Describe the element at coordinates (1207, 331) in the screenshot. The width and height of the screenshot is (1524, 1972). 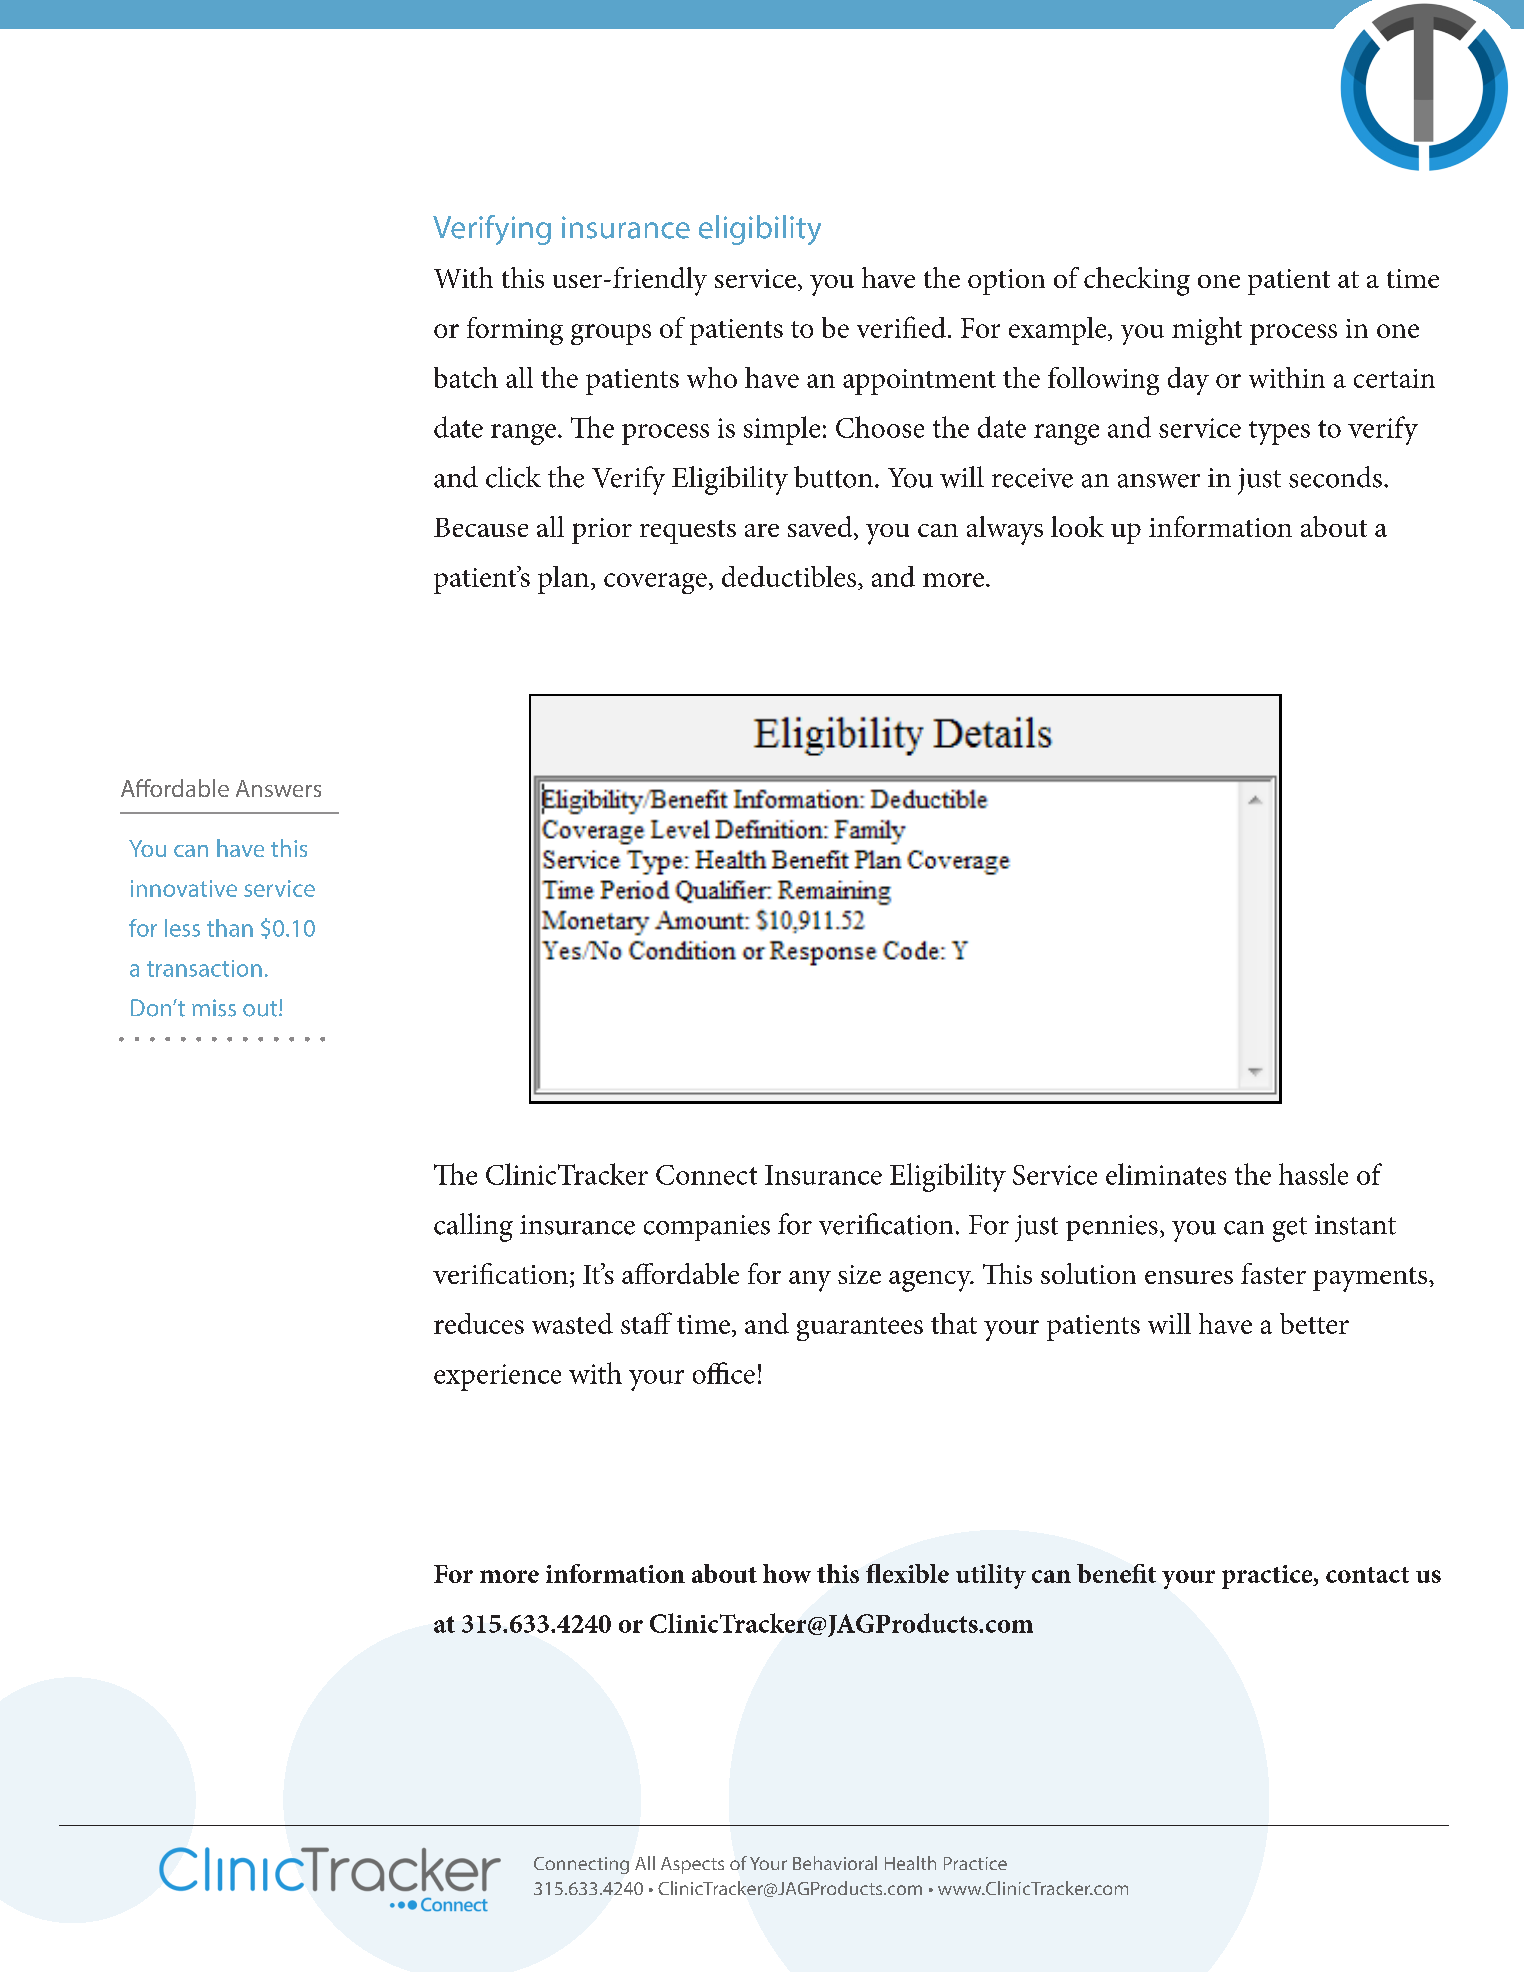
I see `might` at that location.
